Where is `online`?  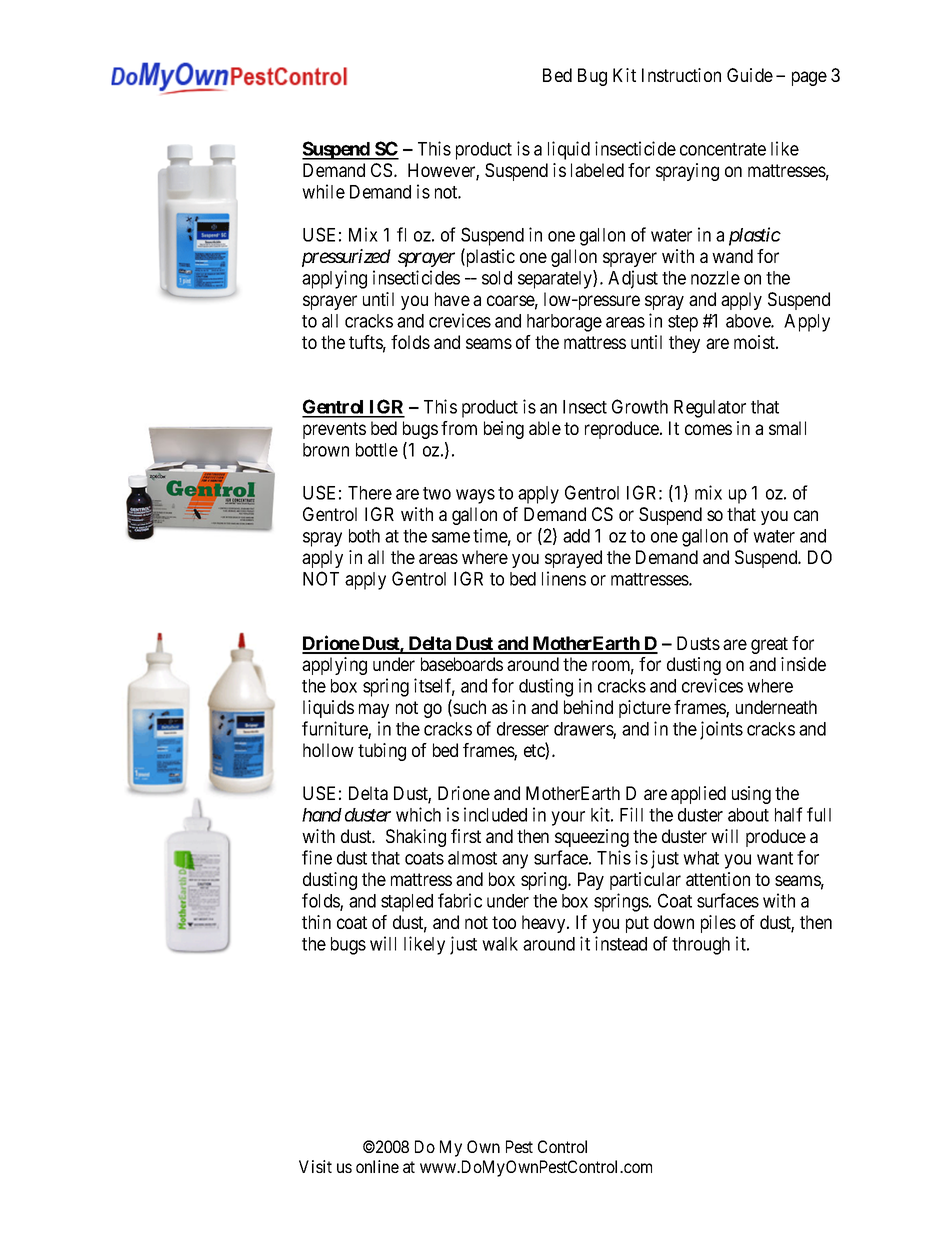
online is located at coordinates (377, 1166).
